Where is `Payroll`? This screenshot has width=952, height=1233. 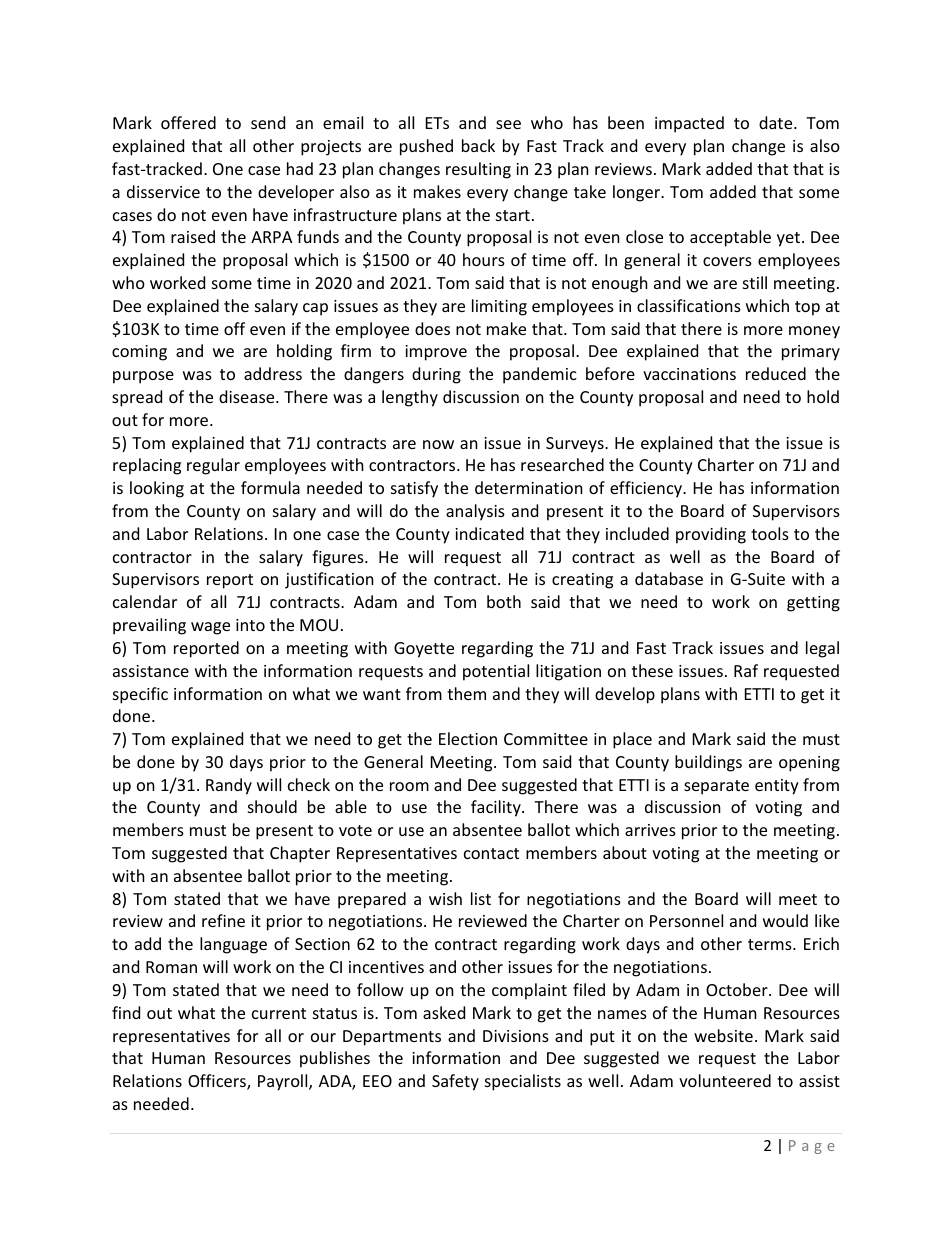 Payroll is located at coordinates (284, 1082).
